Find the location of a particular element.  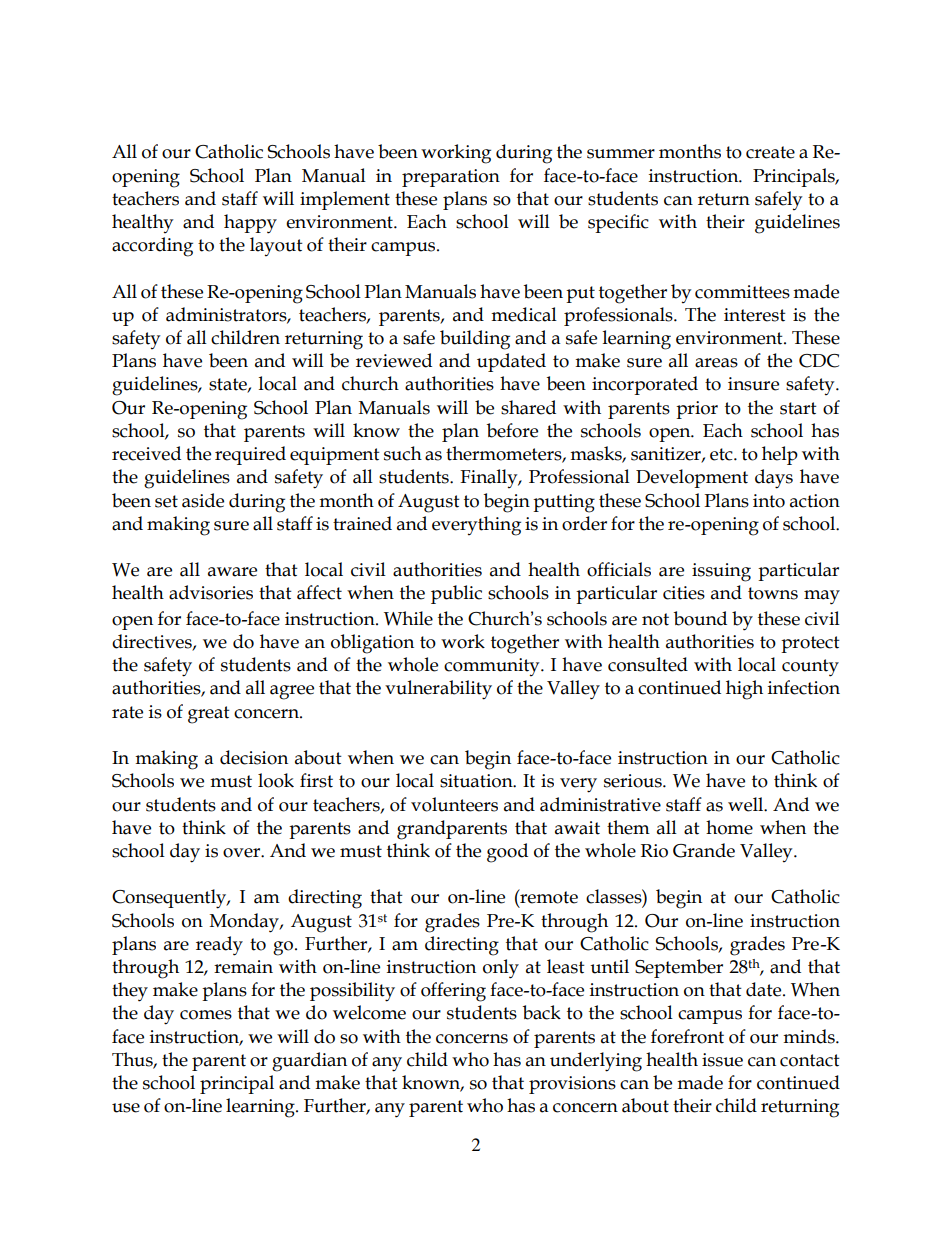

required is located at coordinates (250, 455).
